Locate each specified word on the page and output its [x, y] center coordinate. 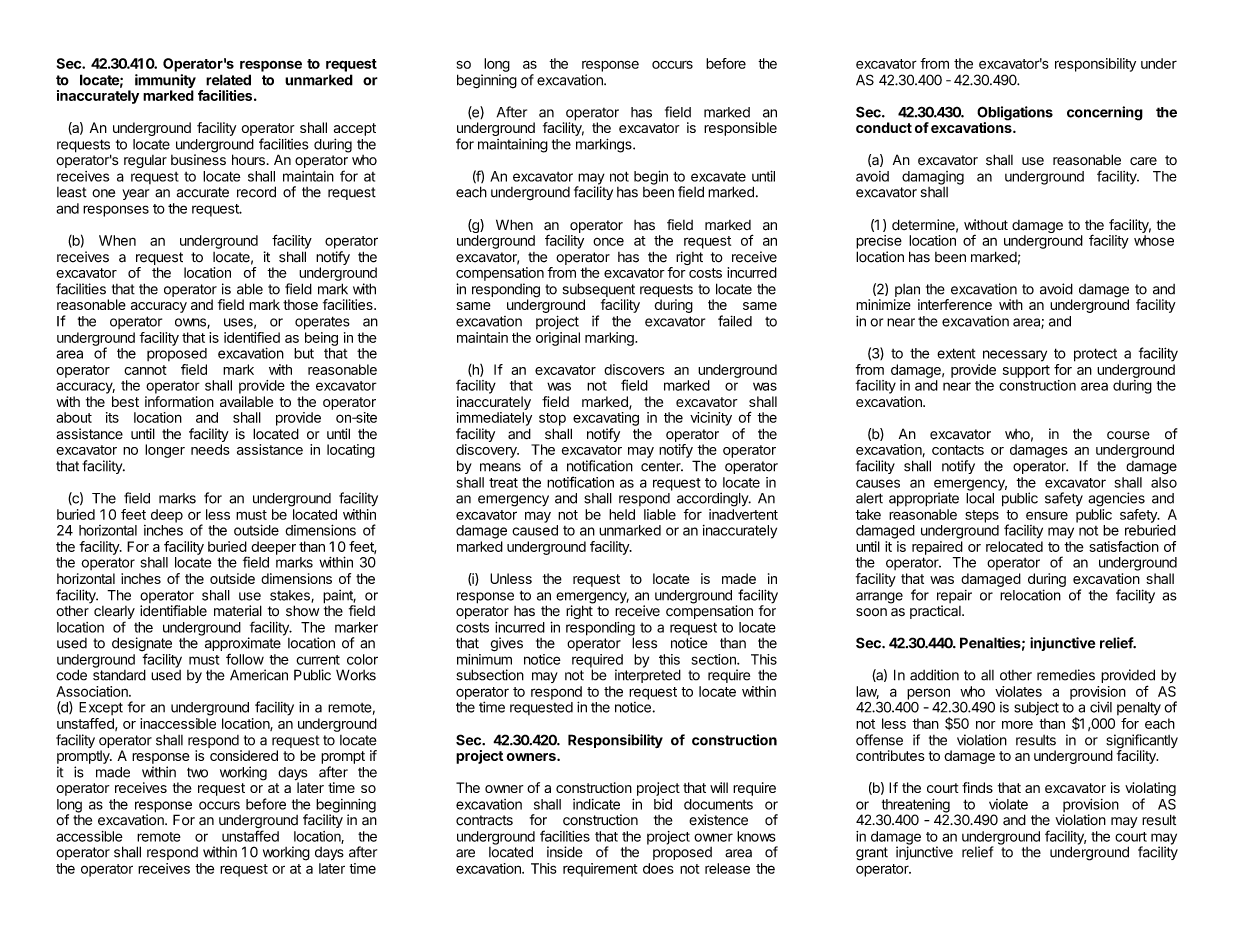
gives [507, 644]
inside [565, 852]
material [238, 611]
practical [936, 612]
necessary [1015, 356]
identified [252, 337]
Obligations [1015, 114]
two [197, 772]
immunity [165, 82]
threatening [914, 806]
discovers [634, 369]
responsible [740, 129]
